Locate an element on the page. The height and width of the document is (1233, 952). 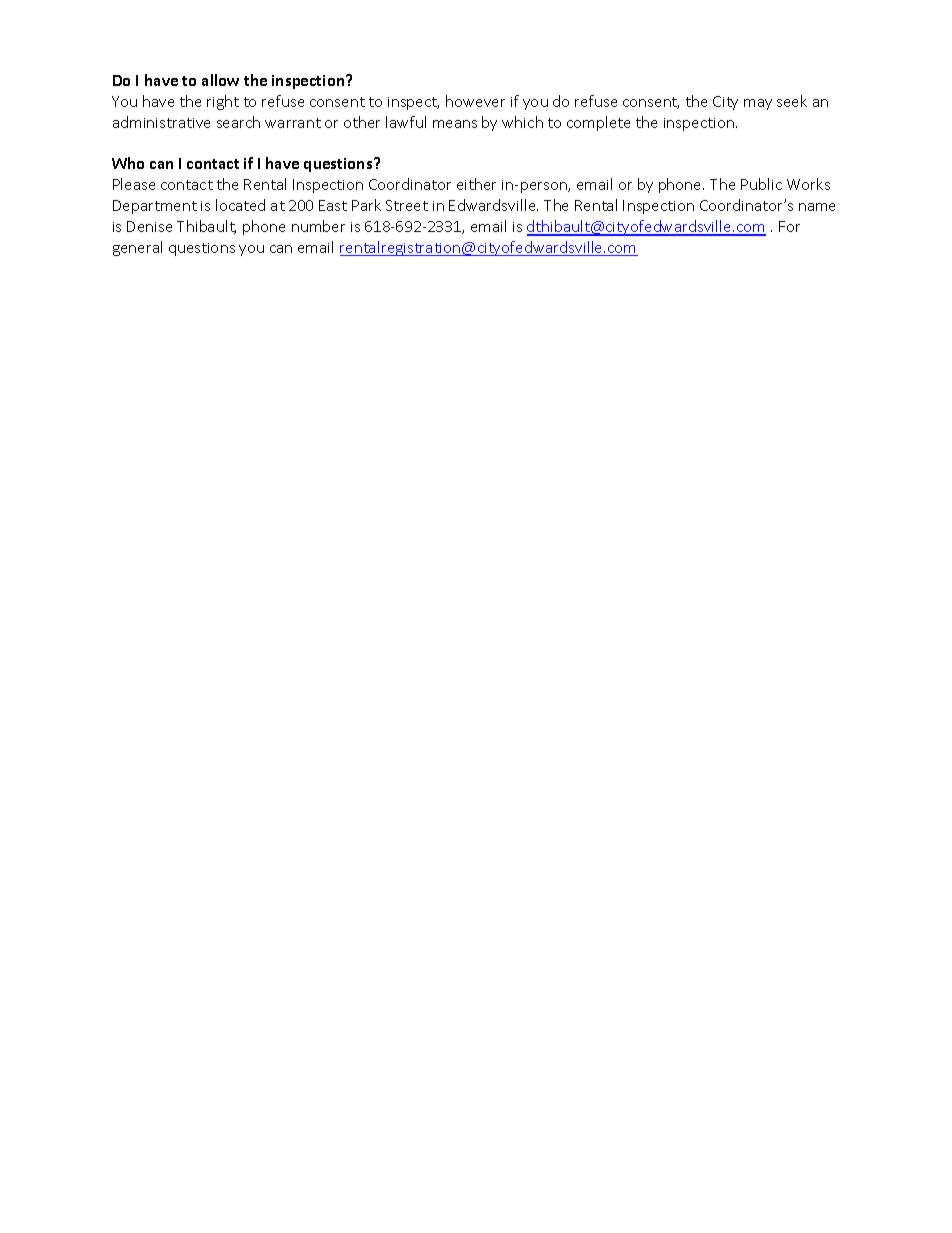
however is located at coordinates (475, 101).
